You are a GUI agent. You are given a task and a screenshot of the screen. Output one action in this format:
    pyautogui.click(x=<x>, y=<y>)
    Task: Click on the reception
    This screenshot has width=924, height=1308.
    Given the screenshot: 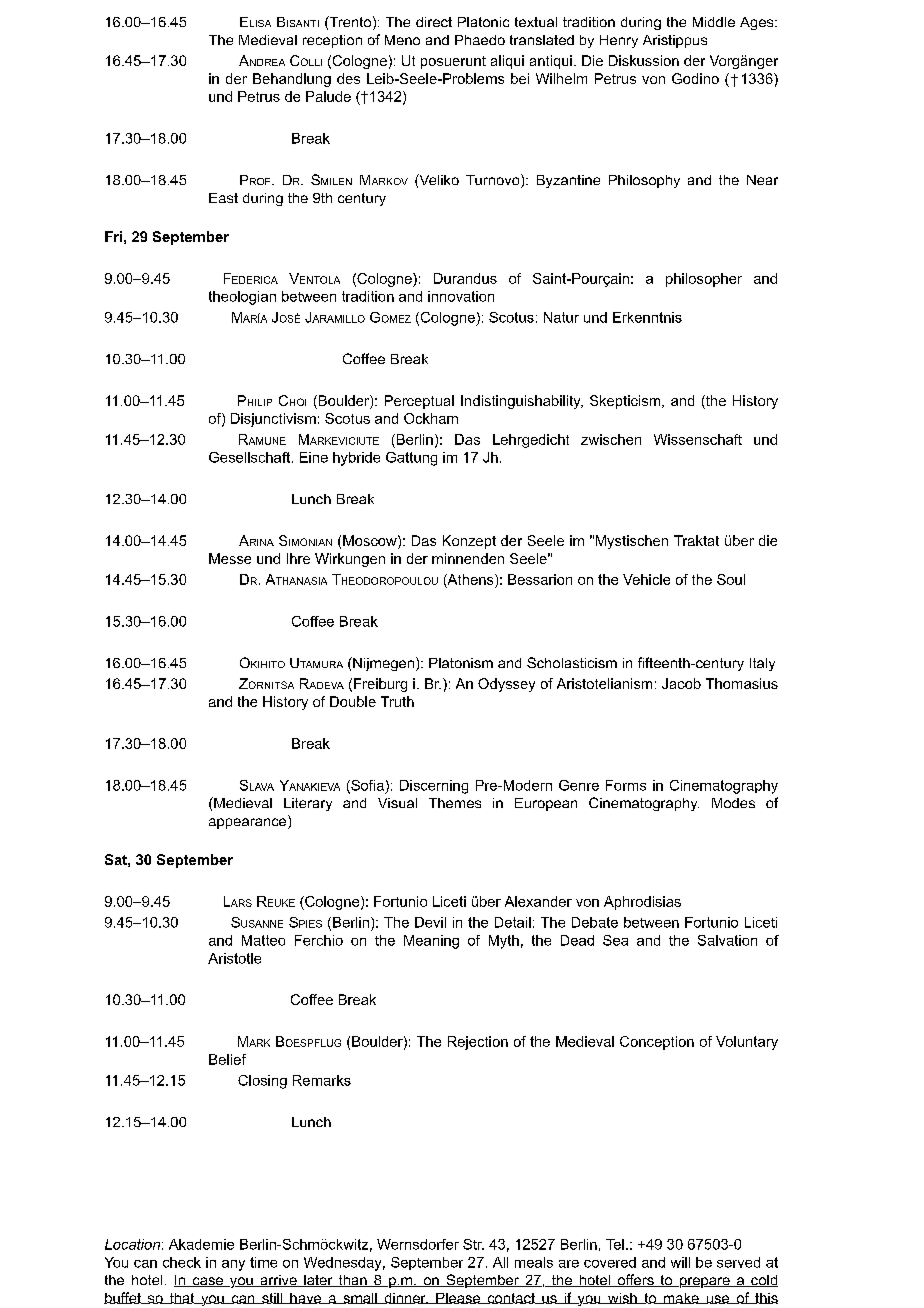 What is the action you would take?
    pyautogui.click(x=332, y=41)
